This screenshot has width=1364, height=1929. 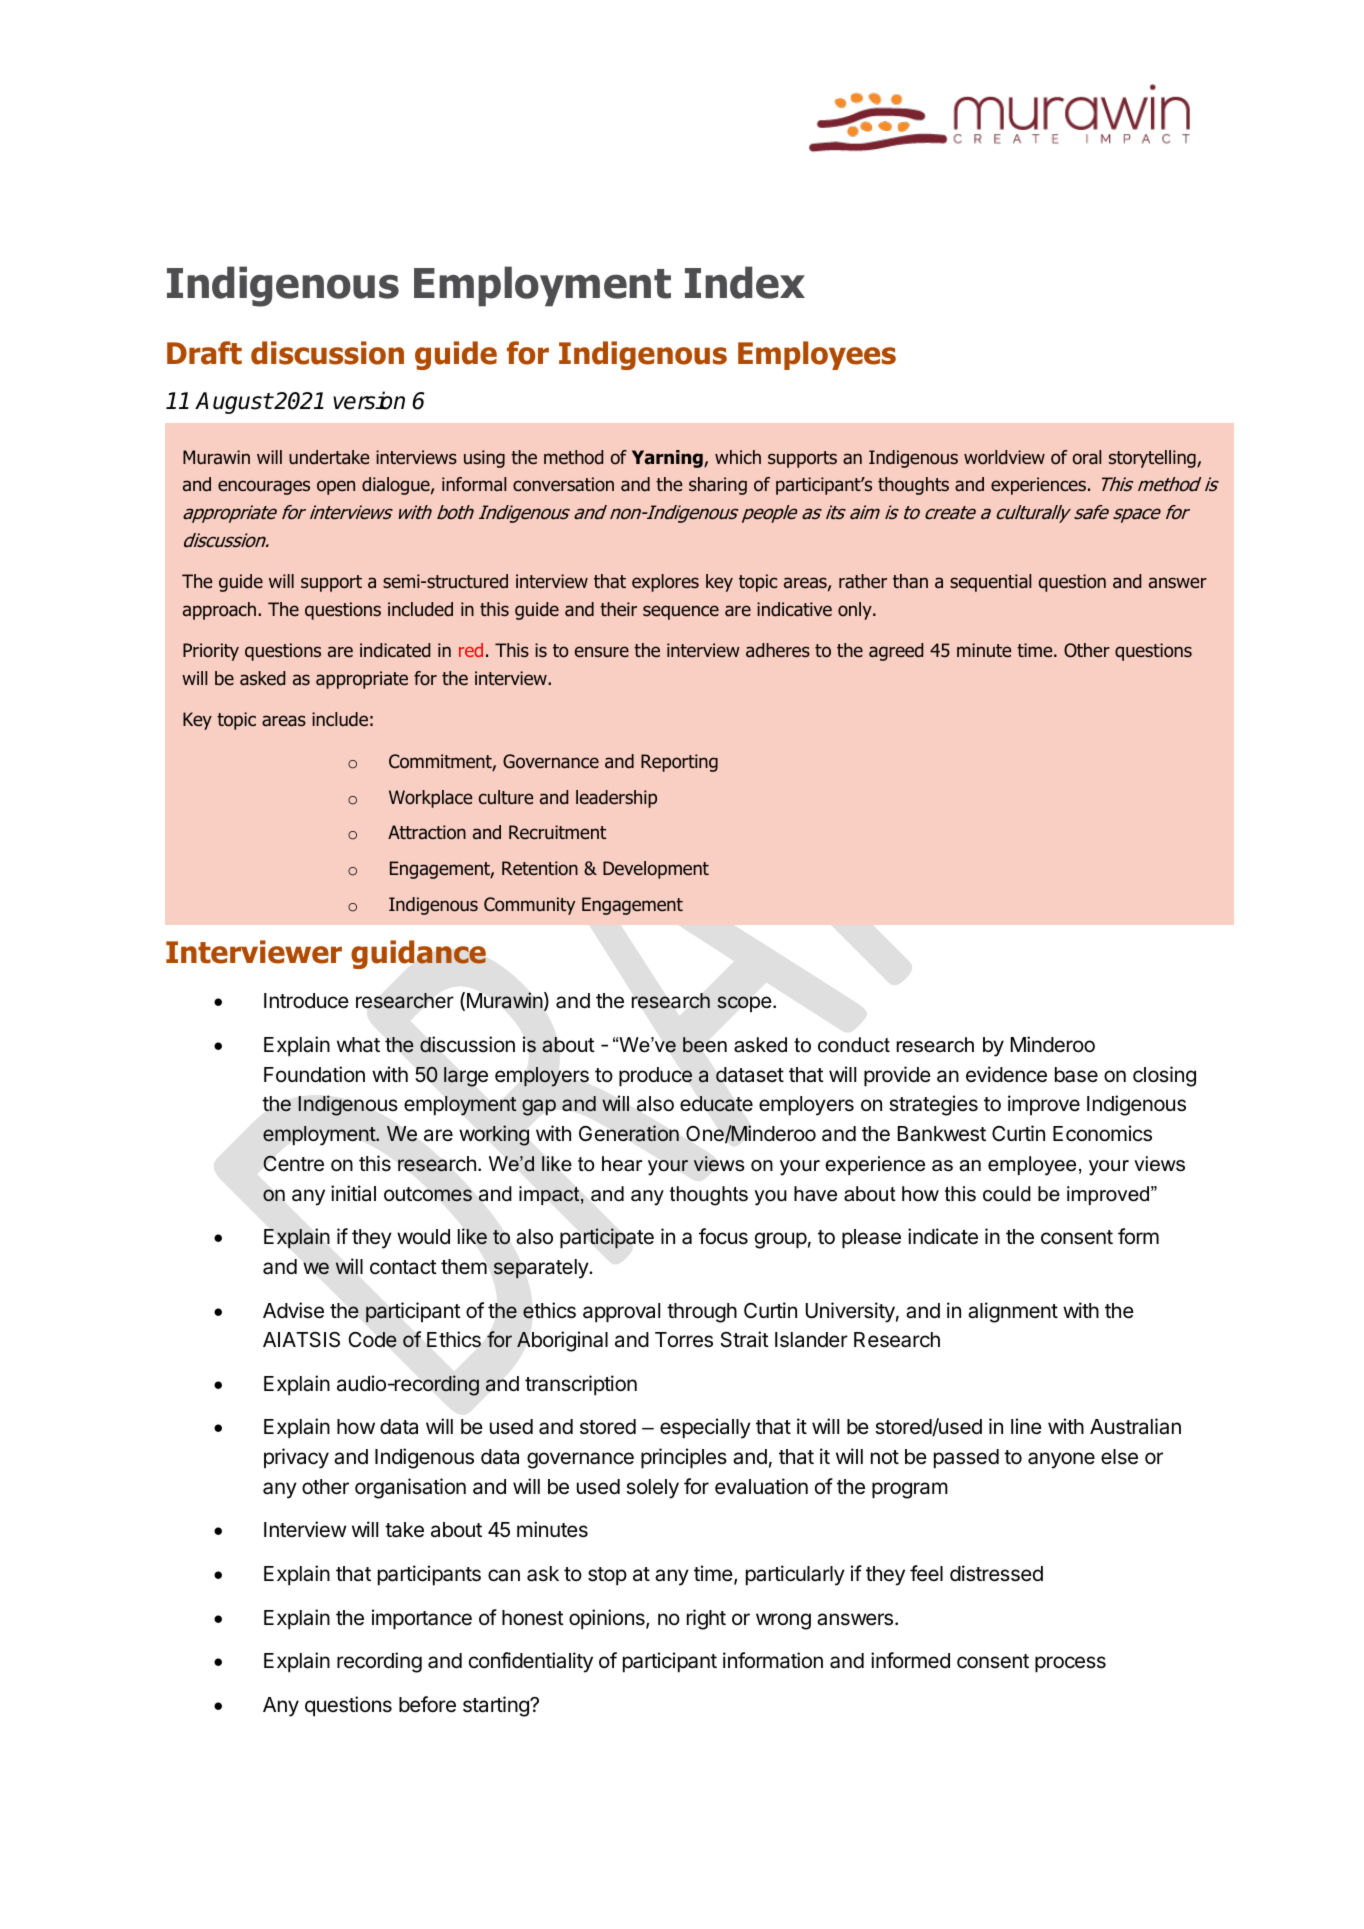 I want to click on process, so click(x=1070, y=1664).
